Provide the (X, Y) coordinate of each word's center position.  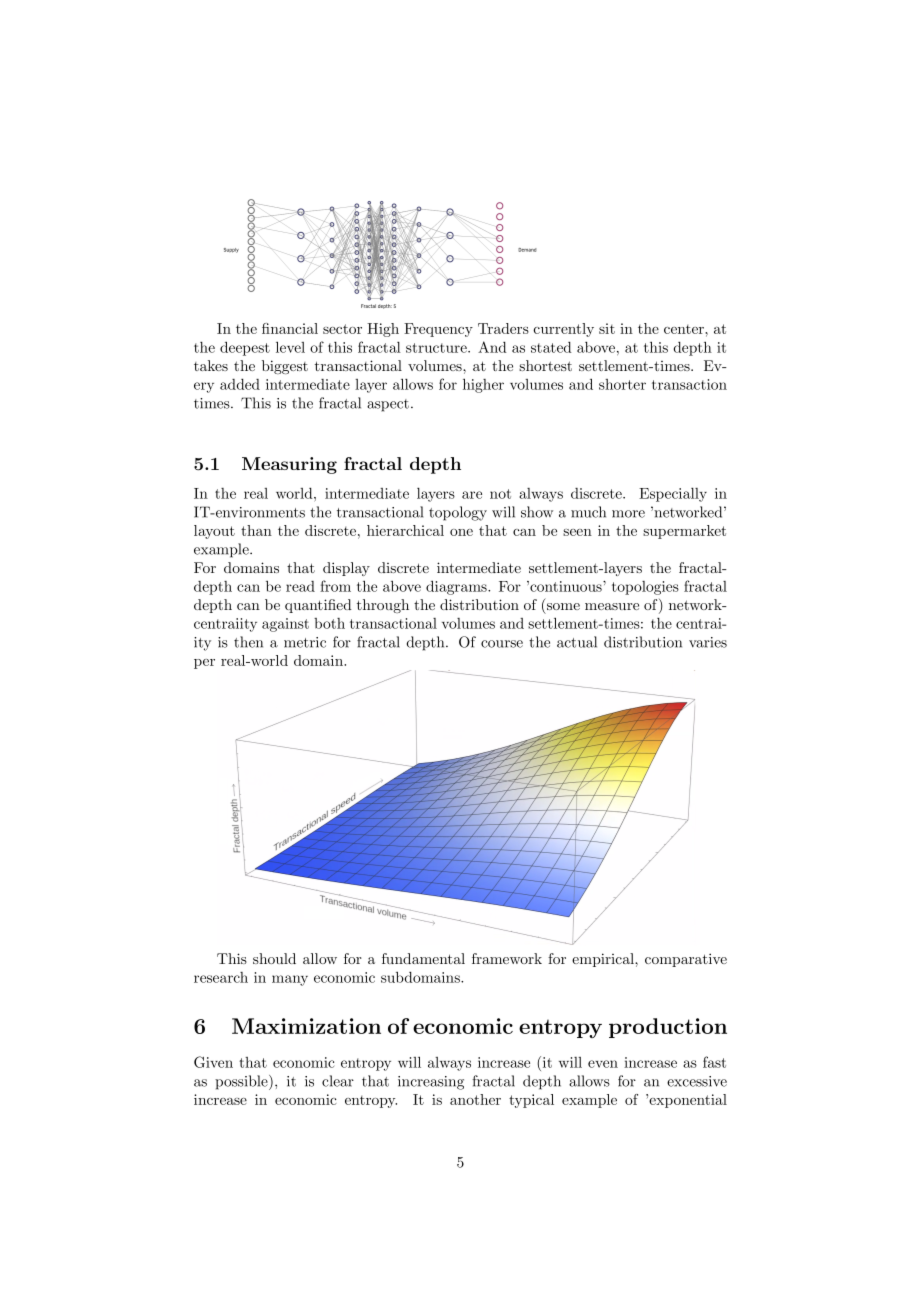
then (248, 642)
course (502, 644)
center (685, 329)
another (475, 1099)
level (290, 347)
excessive (697, 1081)
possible (242, 1082)
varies (708, 642)
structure (437, 348)
